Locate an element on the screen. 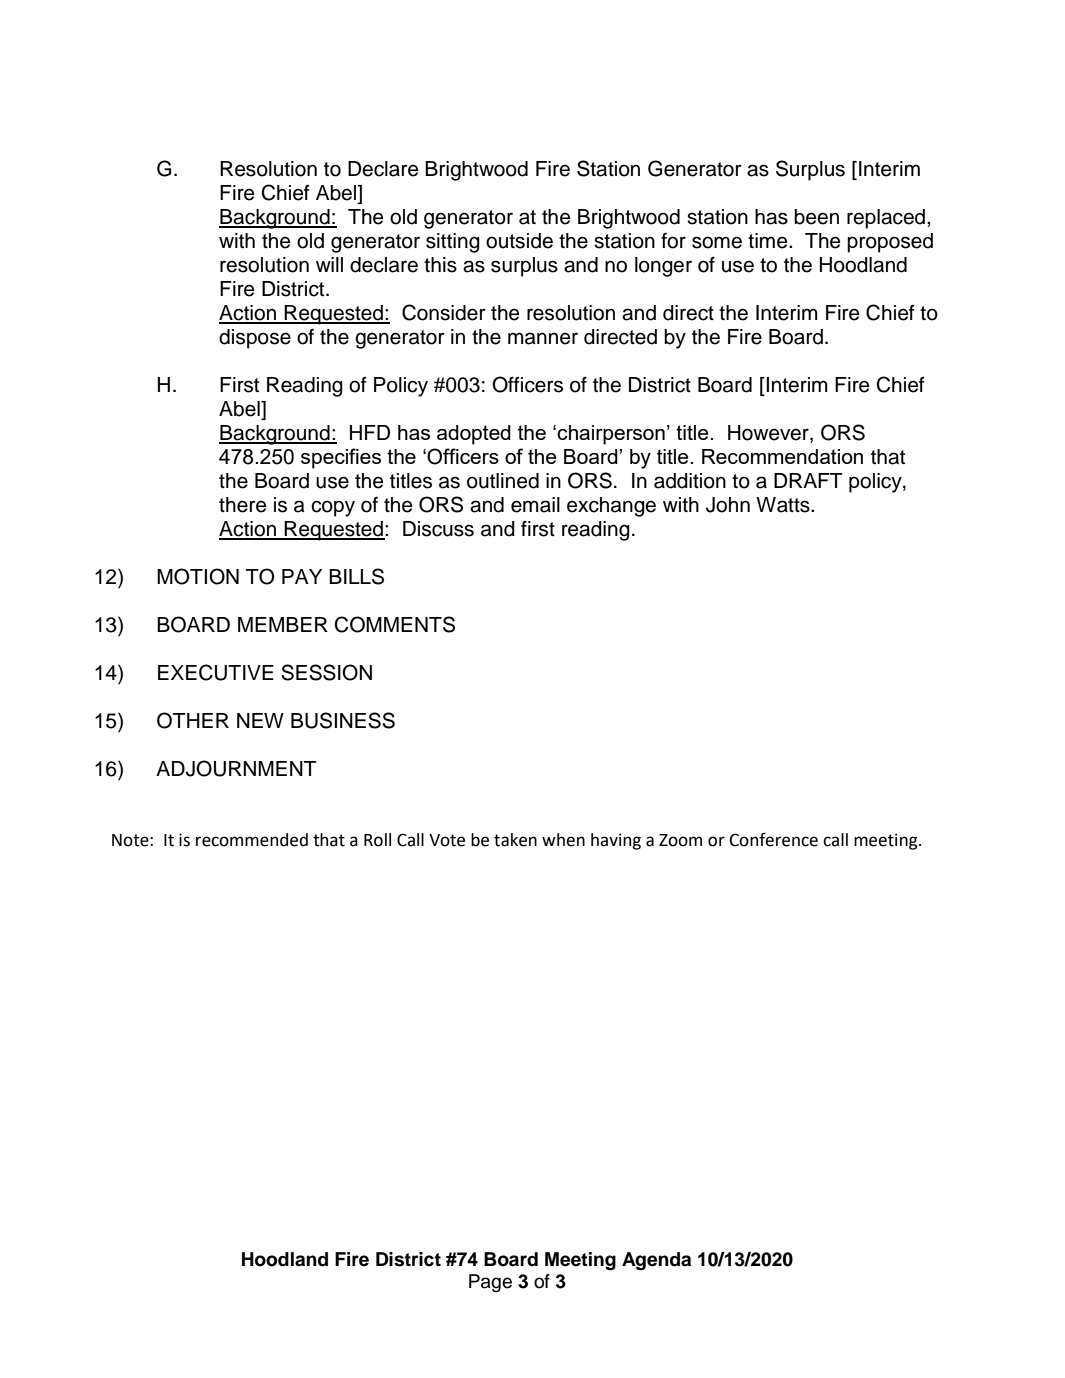 The width and height of the screenshot is (1065, 1378). time is located at coordinates (769, 241).
